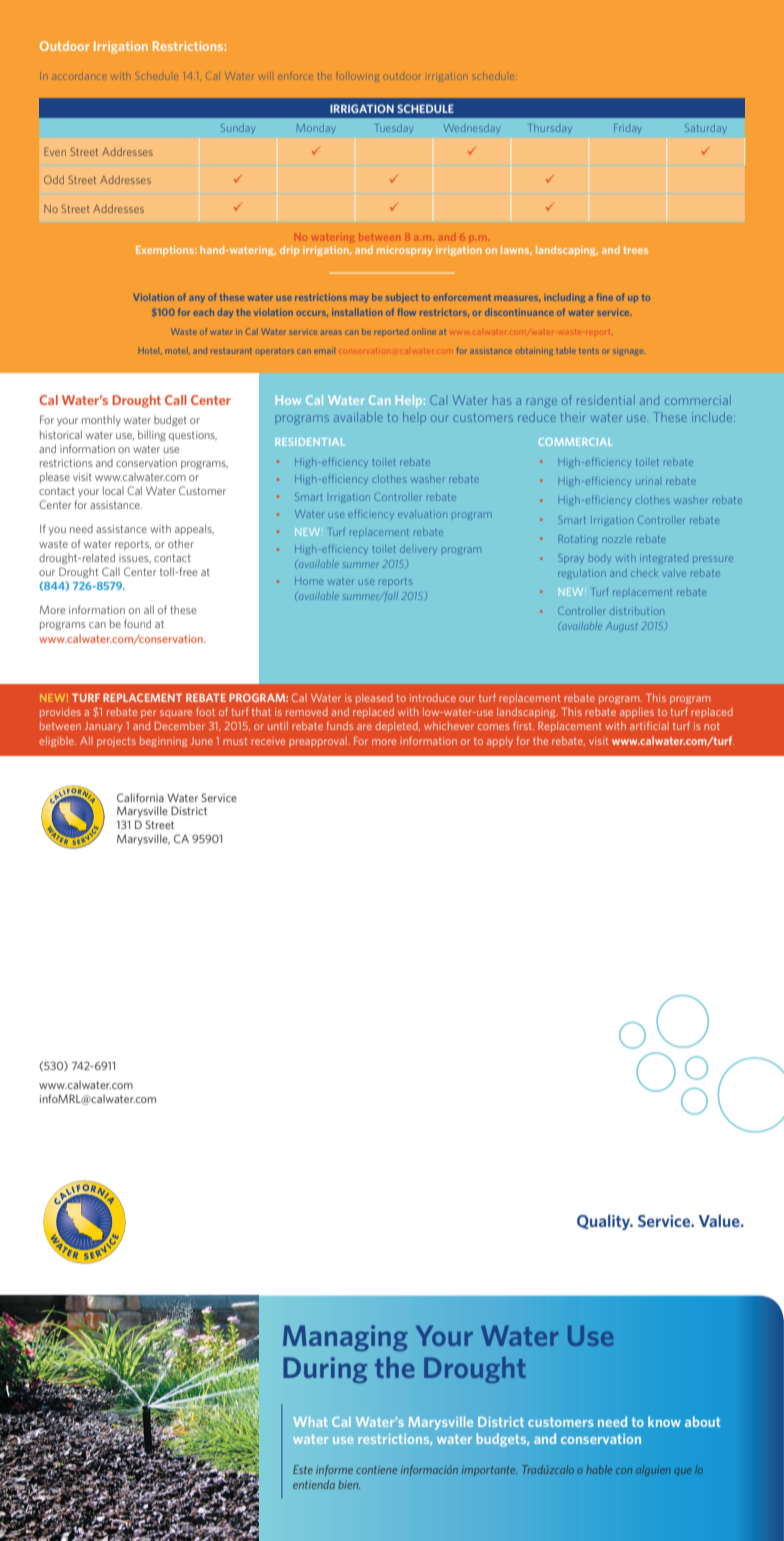  What do you see at coordinates (303, 1469) in the page?
I see `Este` at bounding box center [303, 1469].
